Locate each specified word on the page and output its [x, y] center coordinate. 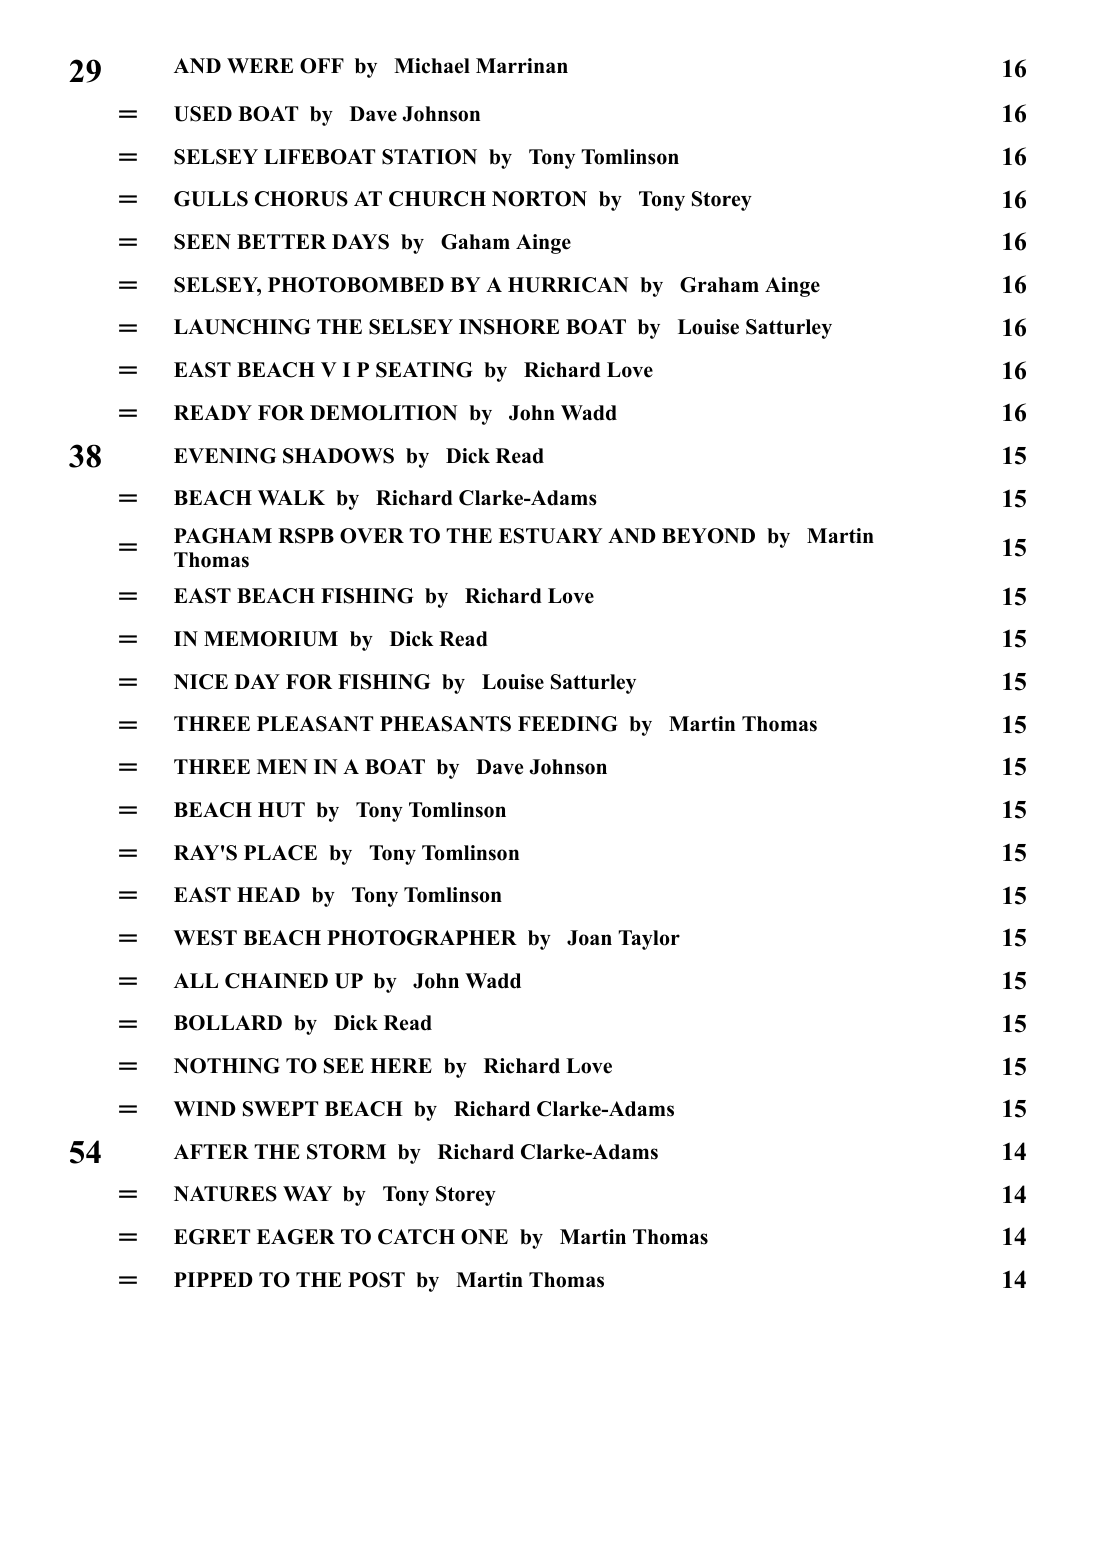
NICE [201, 682]
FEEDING [568, 724]
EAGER [296, 1237]
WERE [260, 65]
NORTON [539, 199]
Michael [432, 66]
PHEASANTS [445, 724]
